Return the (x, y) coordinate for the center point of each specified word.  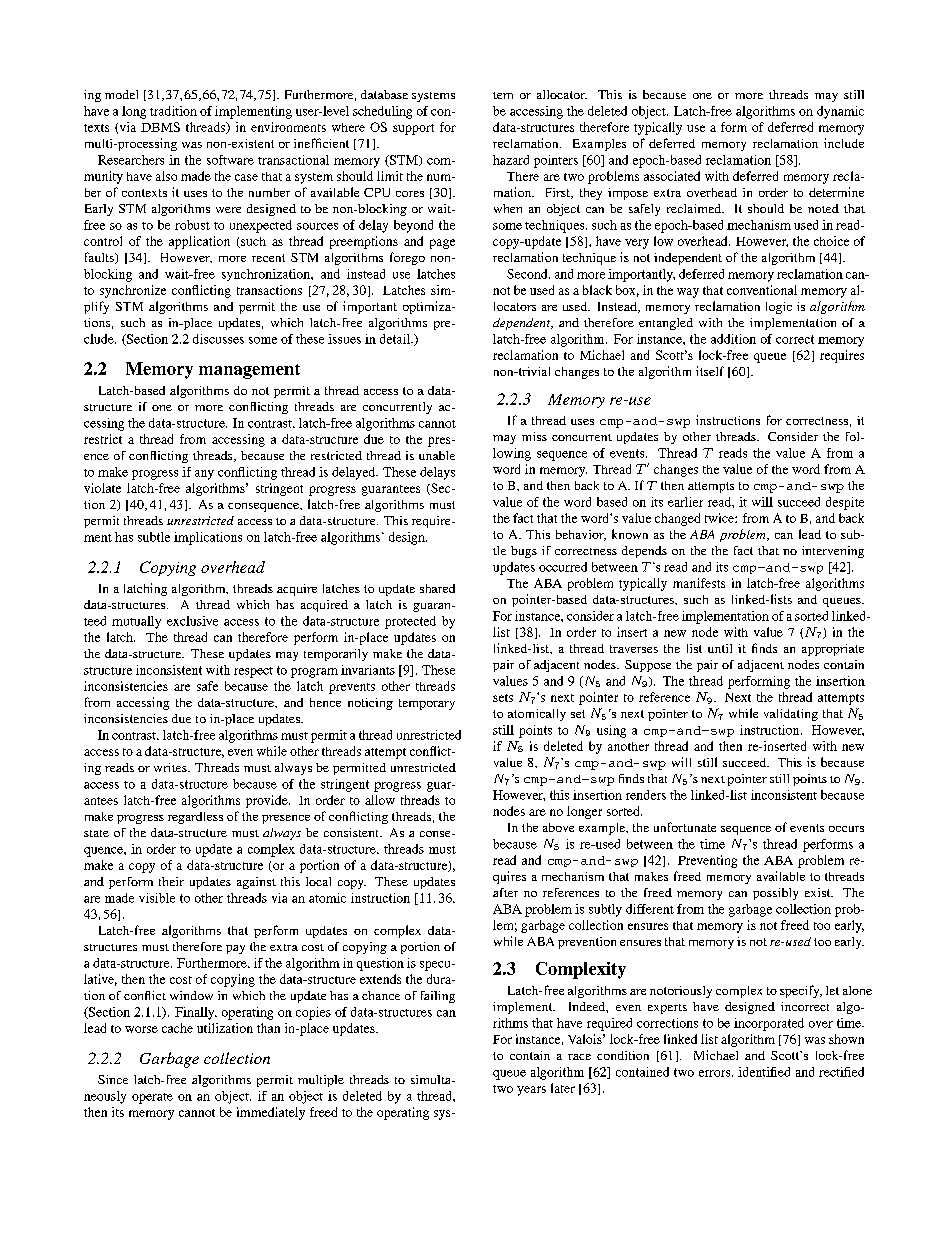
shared (437, 588)
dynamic (840, 112)
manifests (699, 583)
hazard (511, 160)
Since (113, 1079)
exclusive (192, 621)
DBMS (160, 127)
